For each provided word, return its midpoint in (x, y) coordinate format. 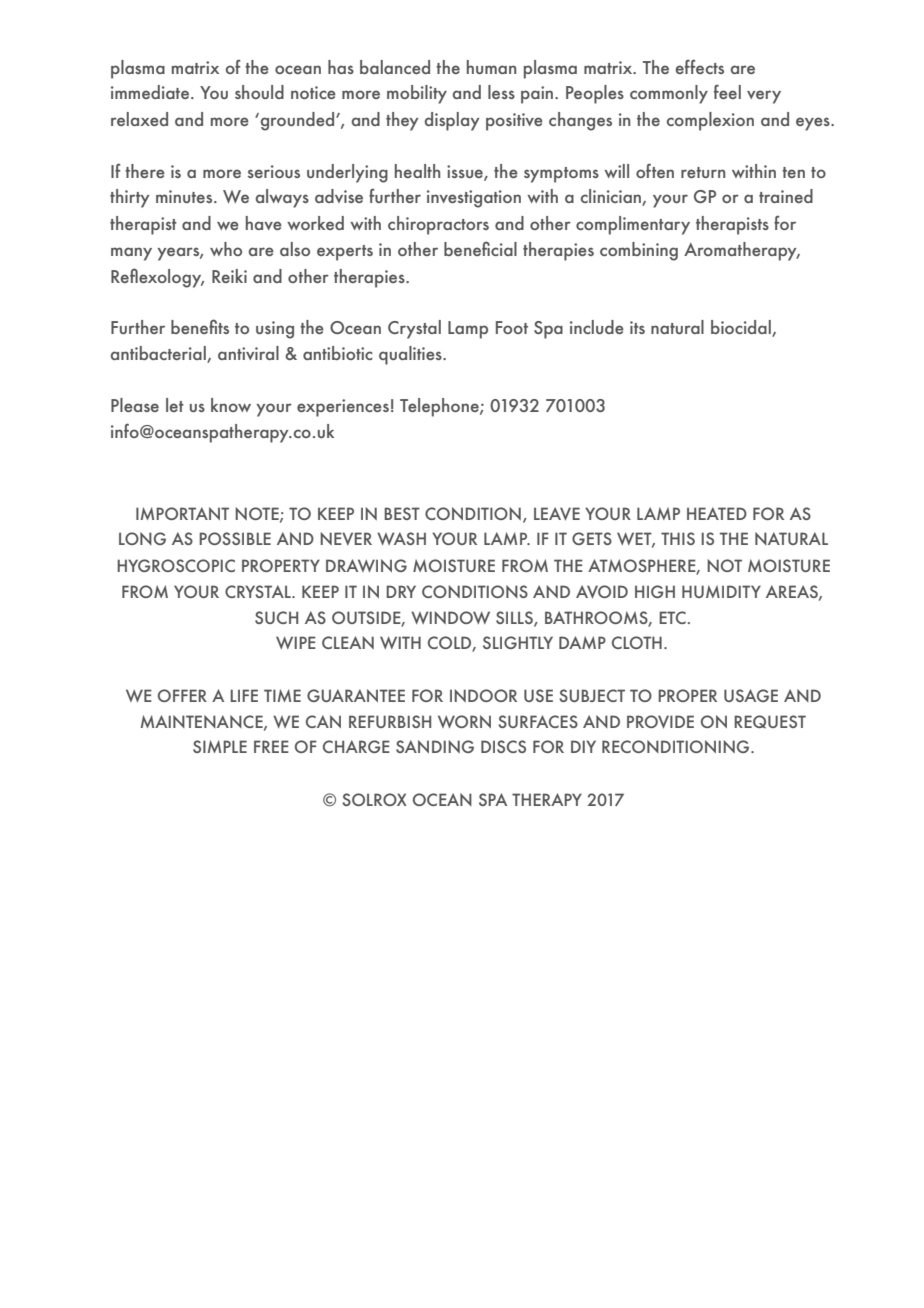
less (501, 92)
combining (639, 251)
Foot (512, 327)
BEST (402, 513)
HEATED (717, 513)
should (259, 92)
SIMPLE (220, 746)
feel (727, 91)
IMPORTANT (182, 513)
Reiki (229, 276)
